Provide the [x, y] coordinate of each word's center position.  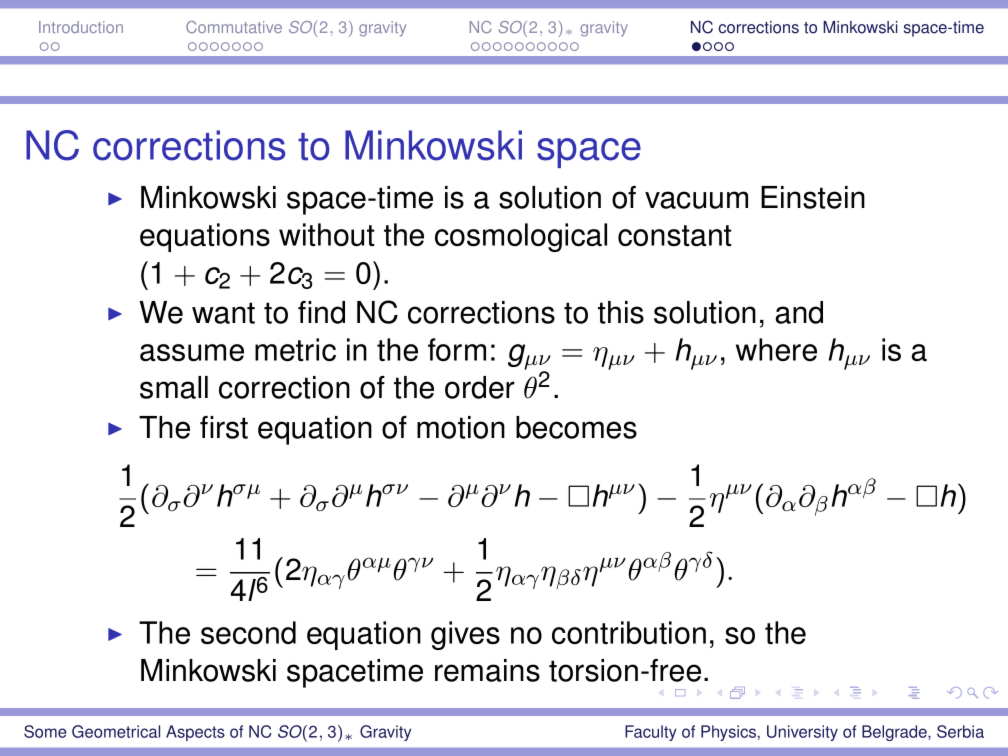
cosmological [521, 237]
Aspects [195, 733]
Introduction [81, 27]
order [480, 387]
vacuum [696, 200]
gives [465, 635]
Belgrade [895, 733]
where [776, 349]
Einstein [813, 197]
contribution [629, 632]
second [248, 632]
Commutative [234, 27]
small [174, 387]
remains [487, 670]
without [327, 234]
